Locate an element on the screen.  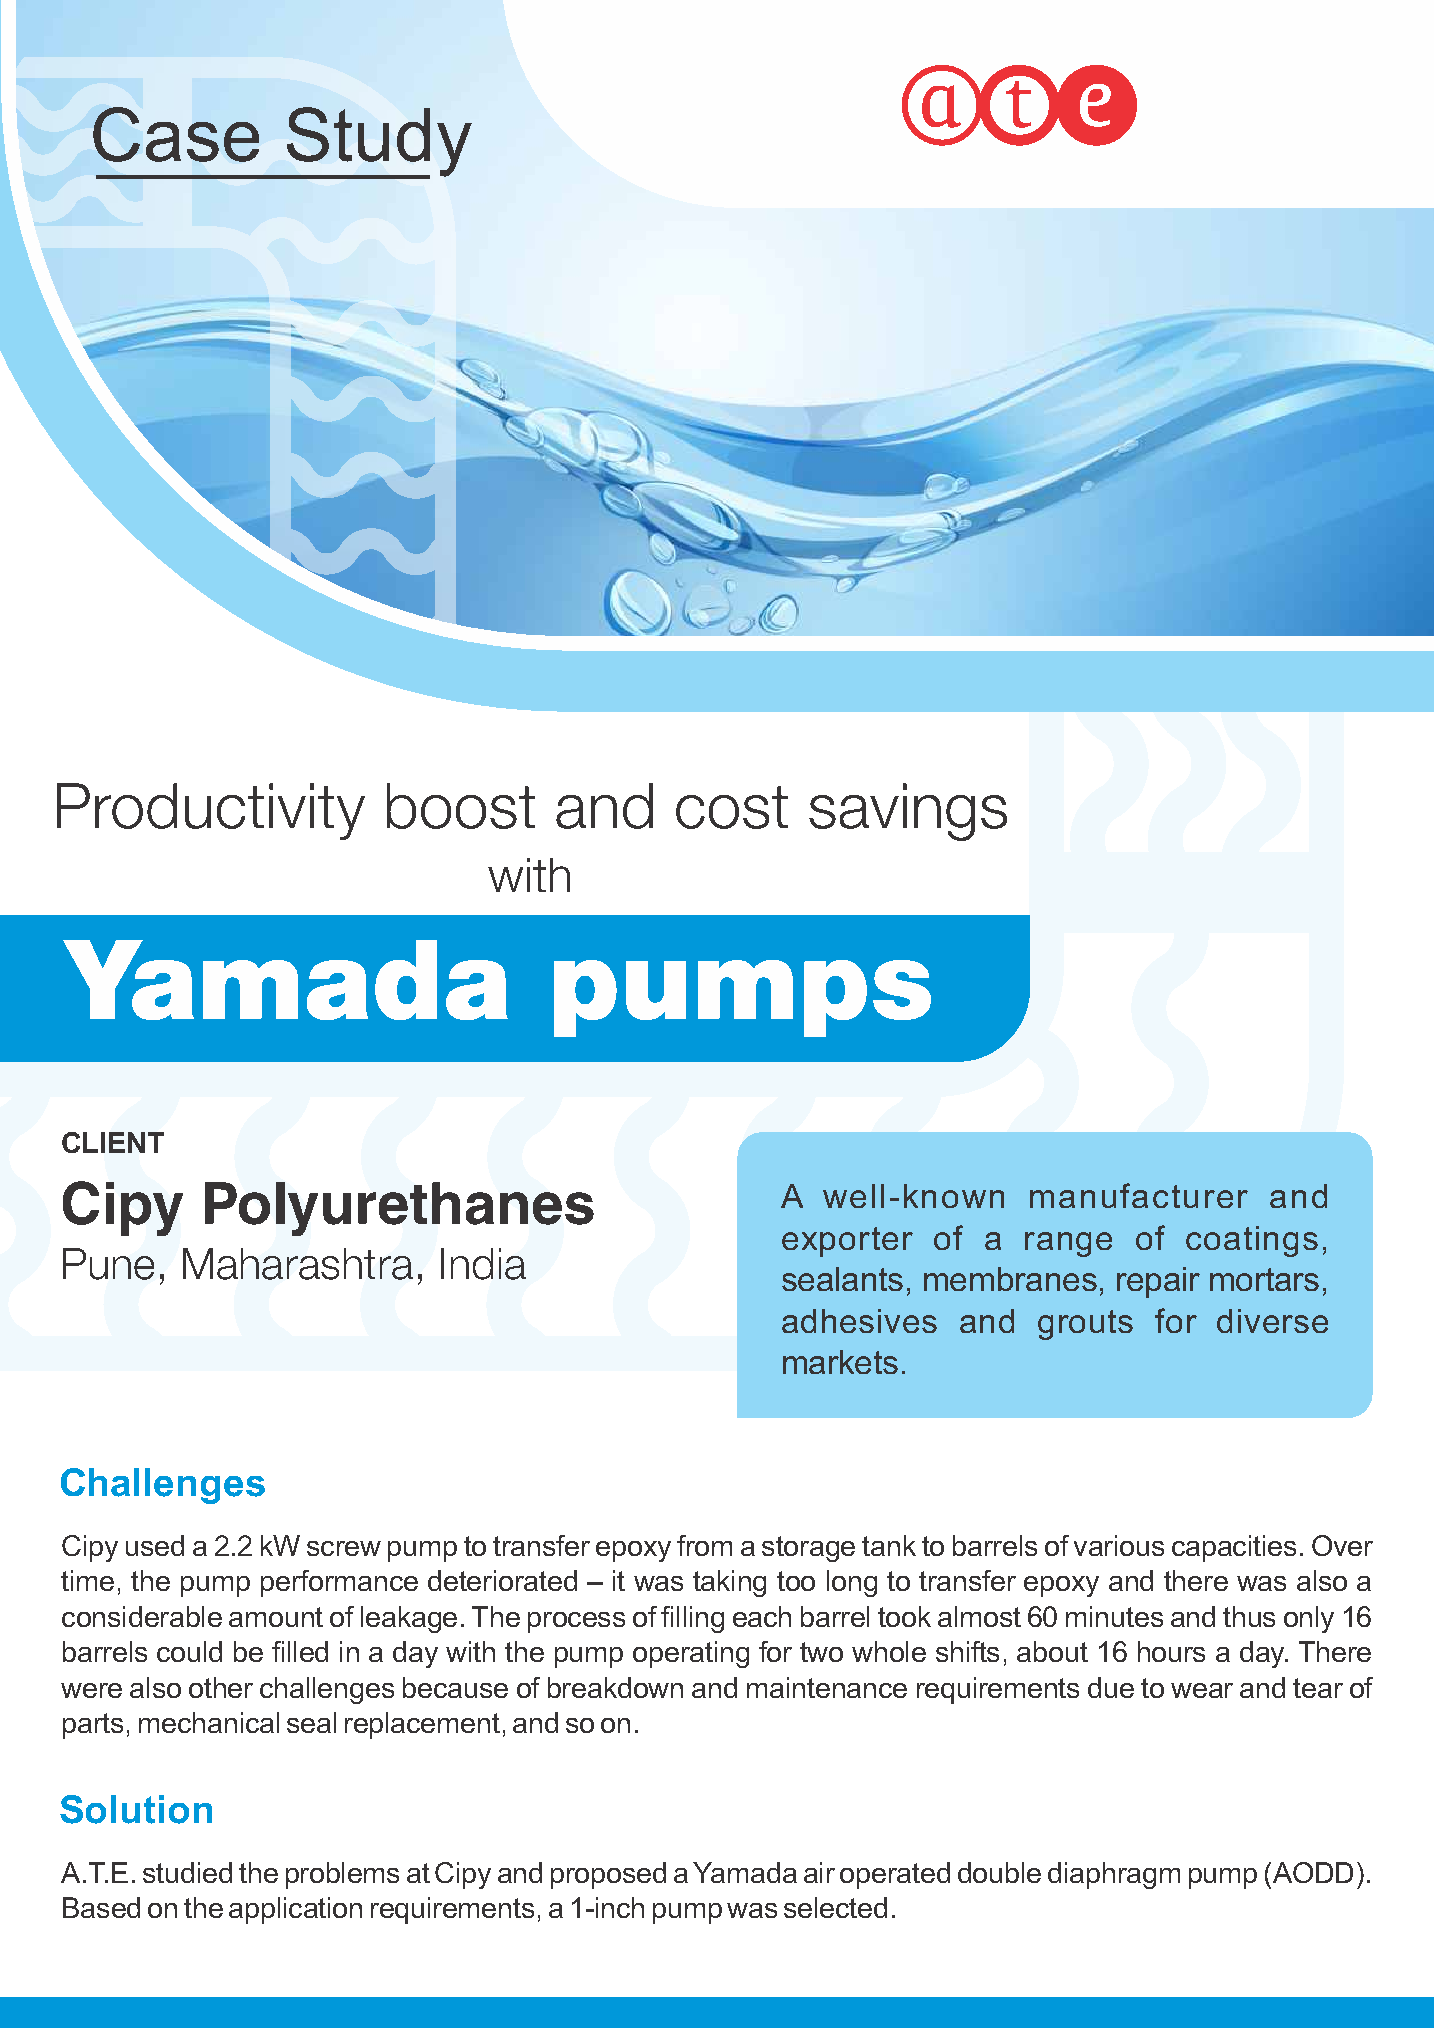
savings is located at coordinates (908, 812).
